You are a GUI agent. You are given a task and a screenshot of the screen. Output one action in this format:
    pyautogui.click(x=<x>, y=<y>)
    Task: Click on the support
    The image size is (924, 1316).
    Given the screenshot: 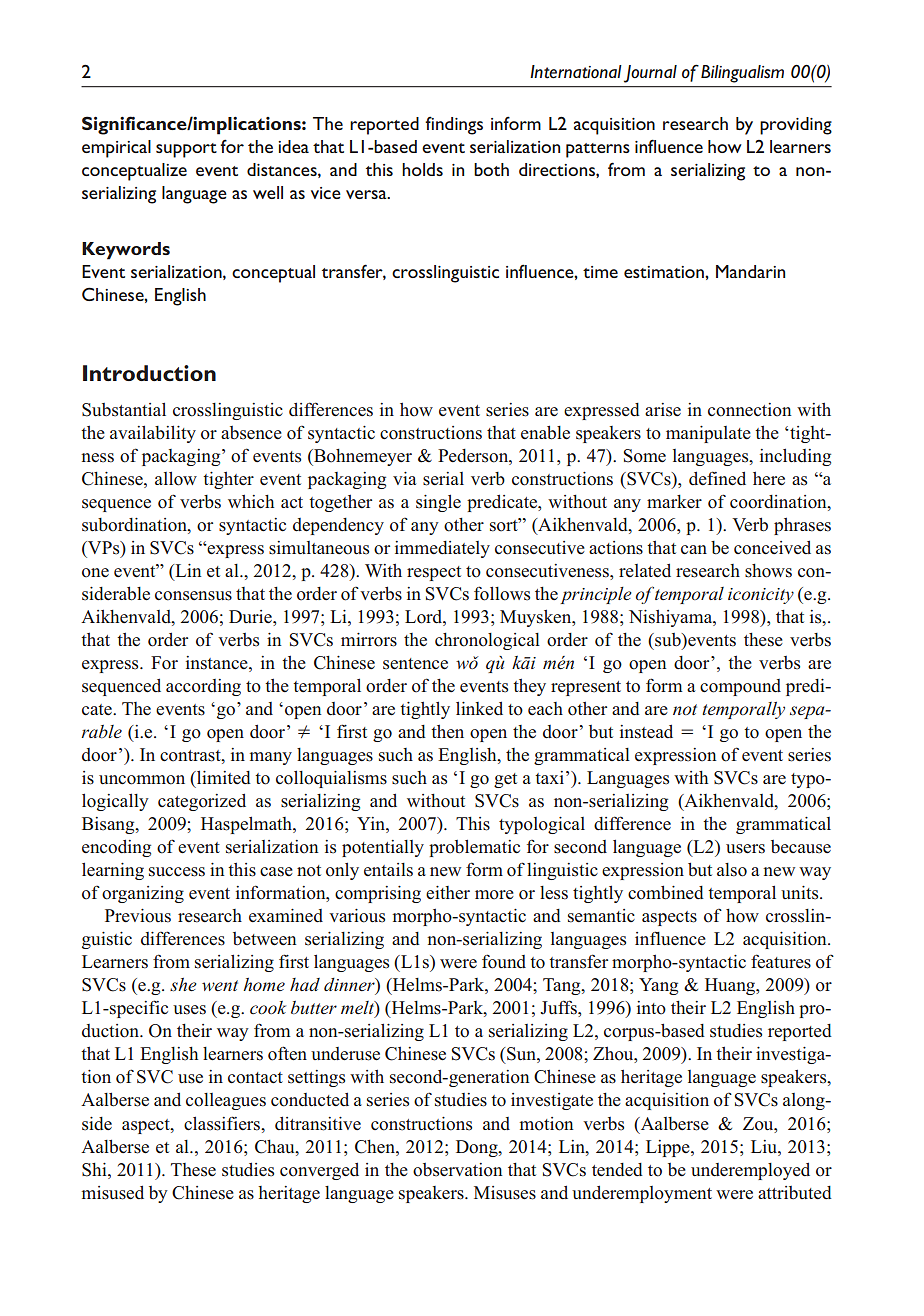 What is the action you would take?
    pyautogui.click(x=186, y=150)
